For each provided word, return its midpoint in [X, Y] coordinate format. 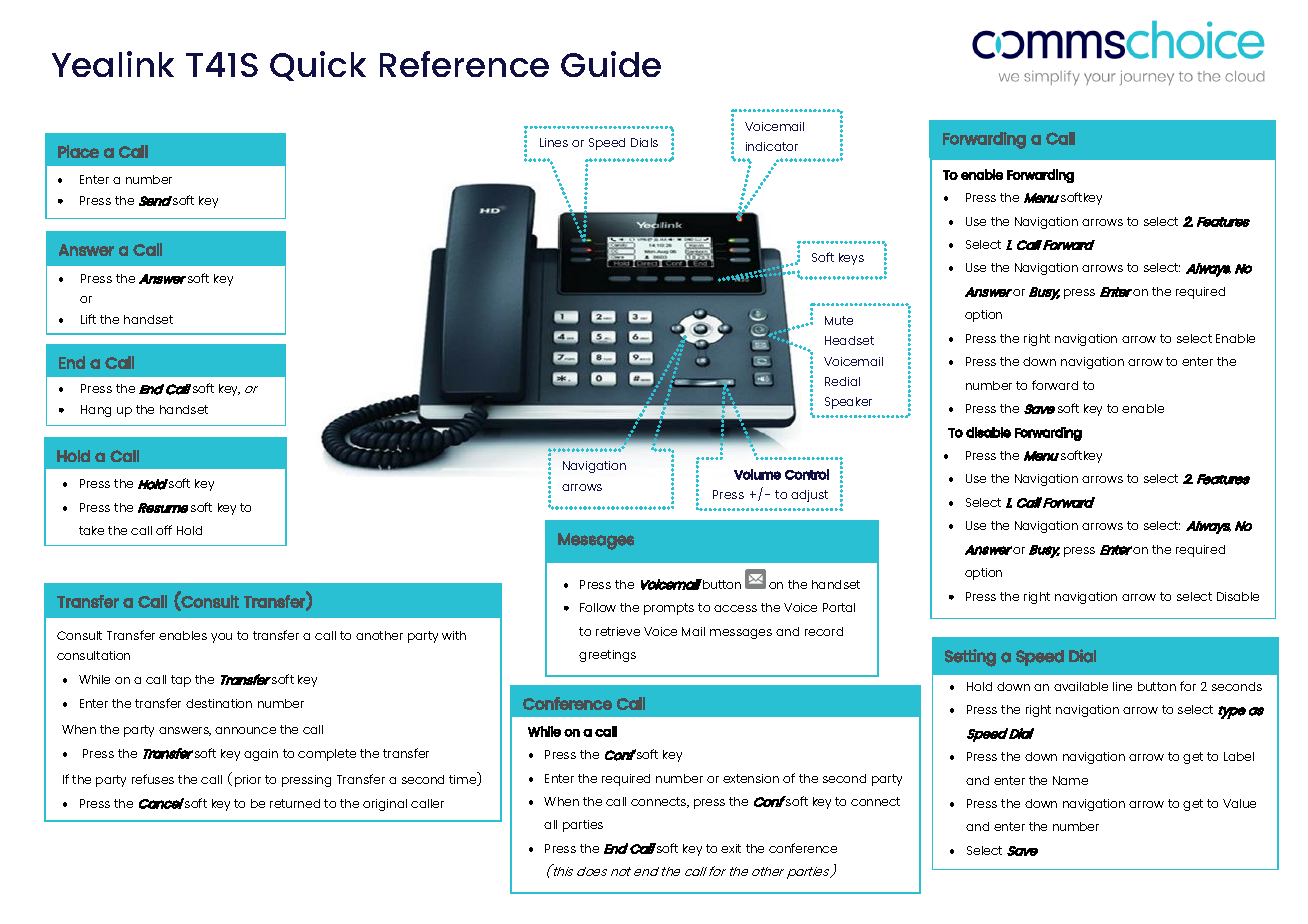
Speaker [848, 403]
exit [731, 848]
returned [295, 803]
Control [807, 474]
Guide [611, 64]
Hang [96, 411]
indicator [772, 146]
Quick [318, 66]
